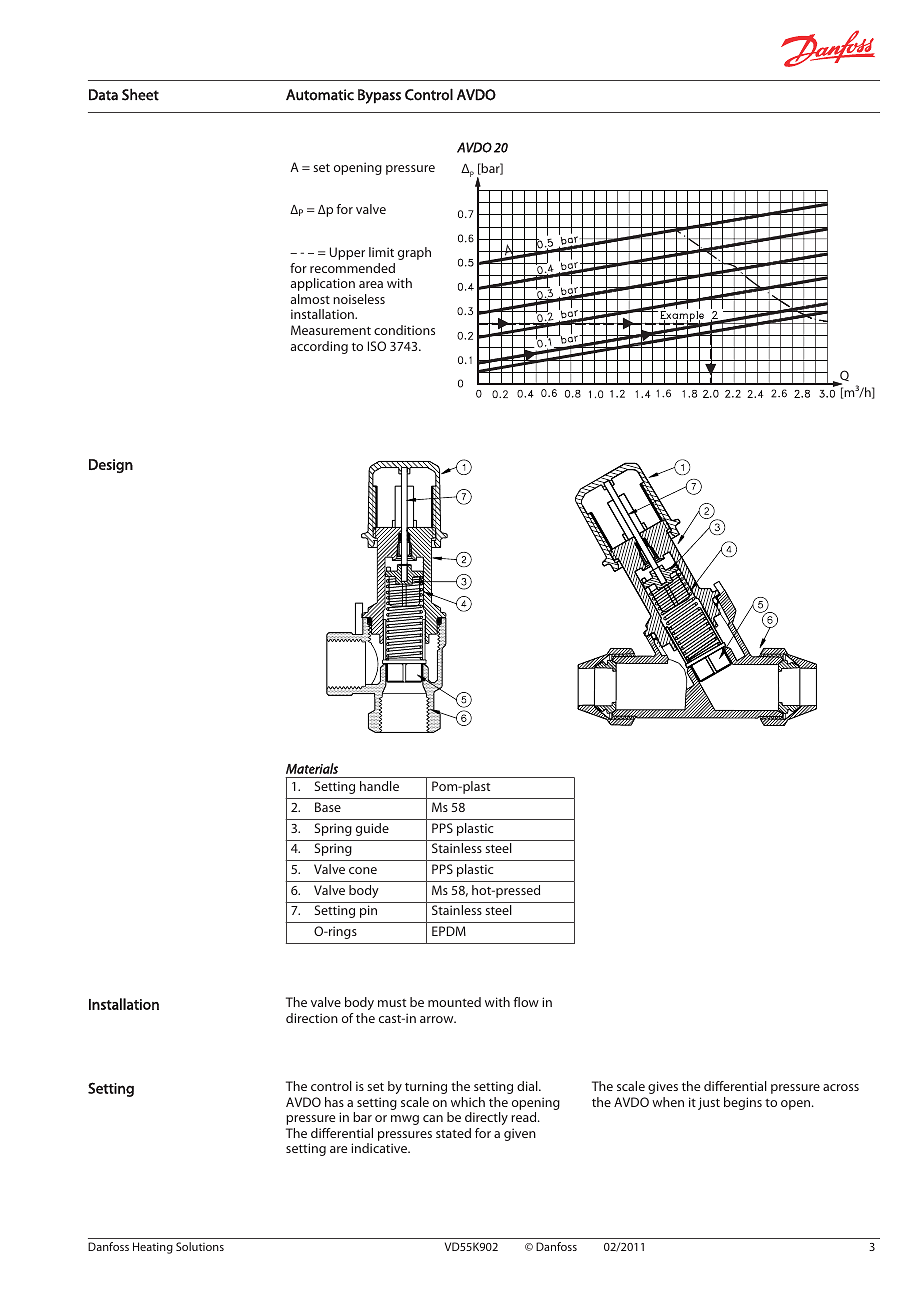 The width and height of the page is (924, 1308). I want to click on Sheet, so click(140, 94).
